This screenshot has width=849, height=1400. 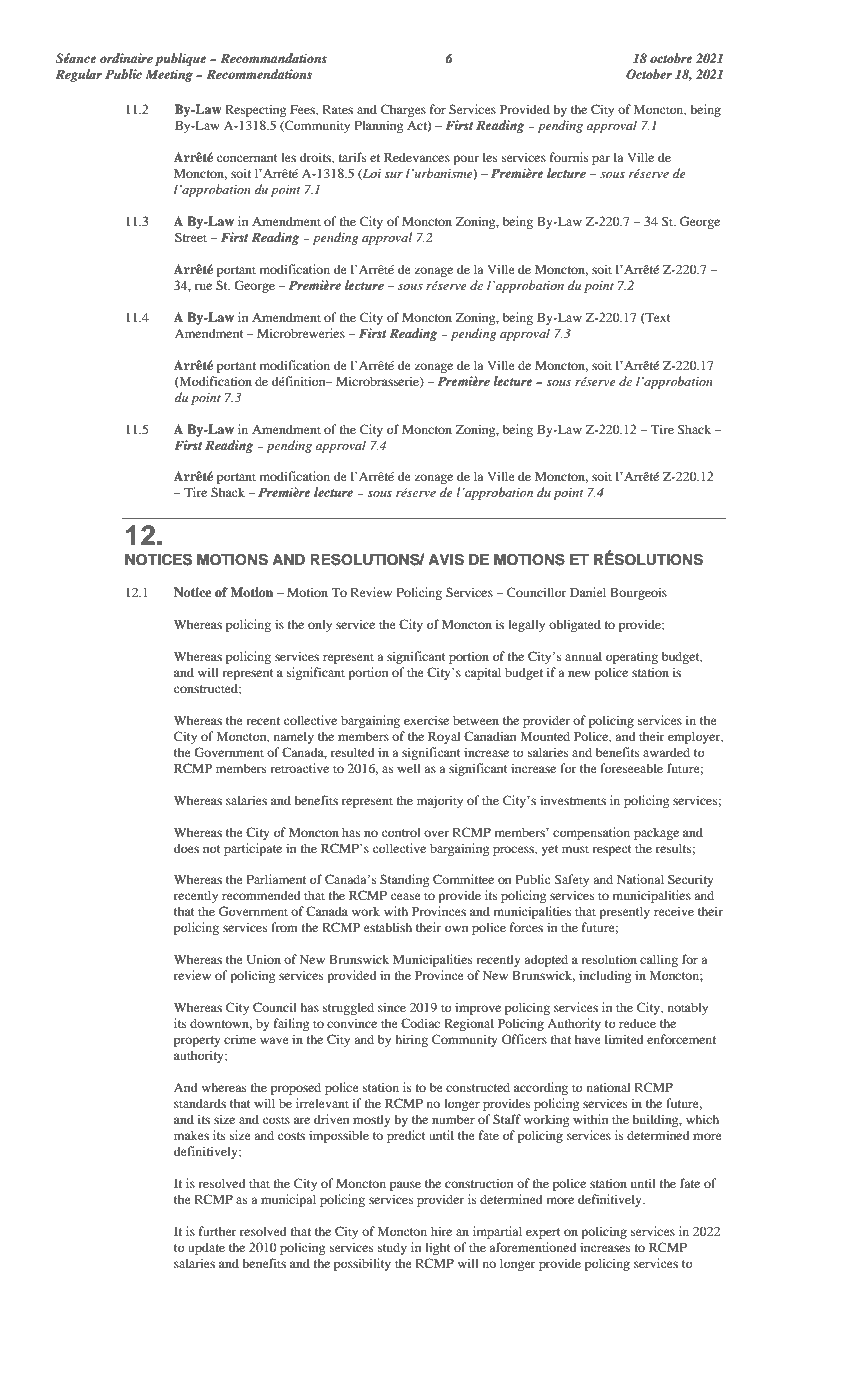 What do you see at coordinates (392, 1248) in the screenshot?
I see `study` at bounding box center [392, 1248].
